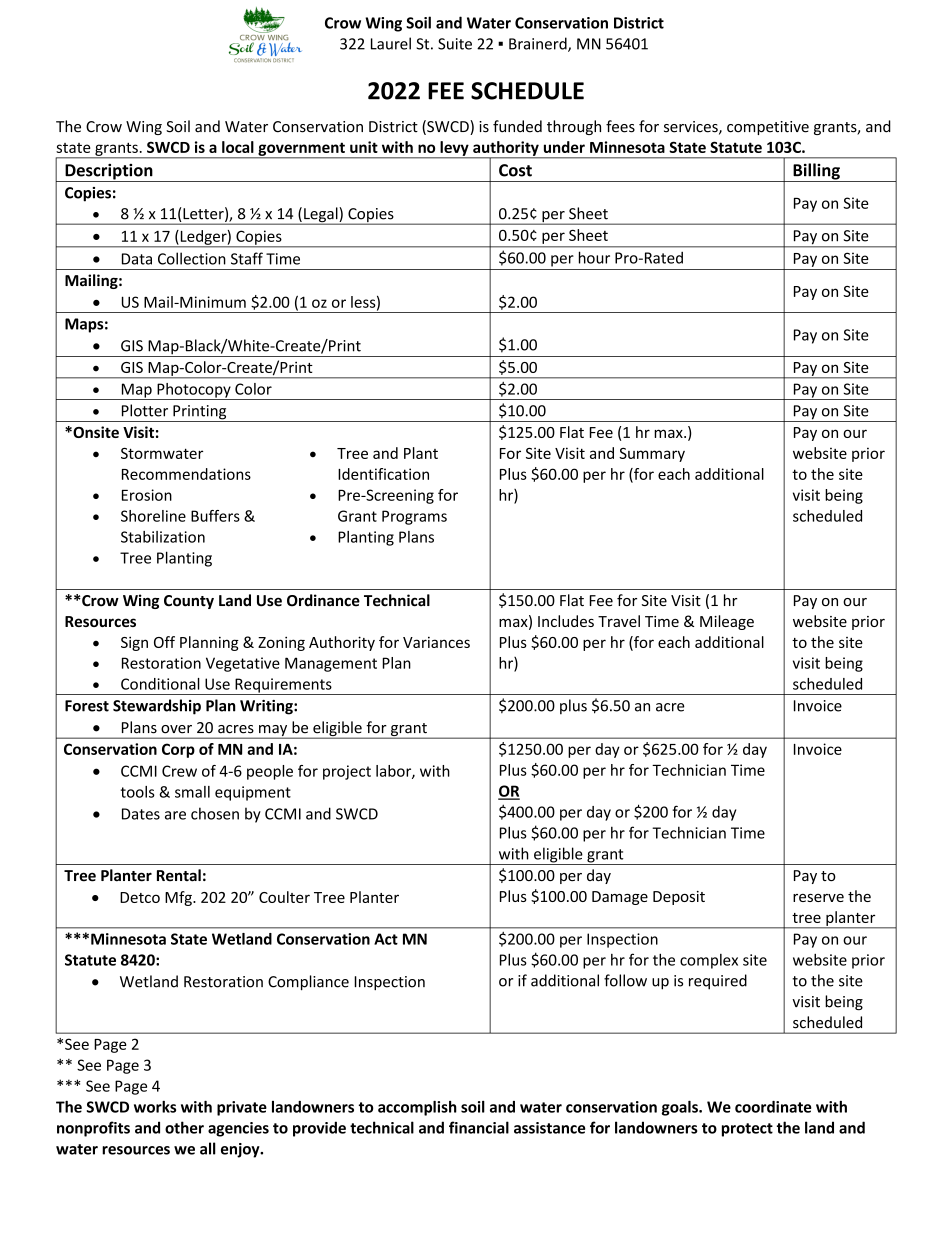 This document has height=1233, width=952. Describe the element at coordinates (184, 1127) in the document. I see `other` at that location.
